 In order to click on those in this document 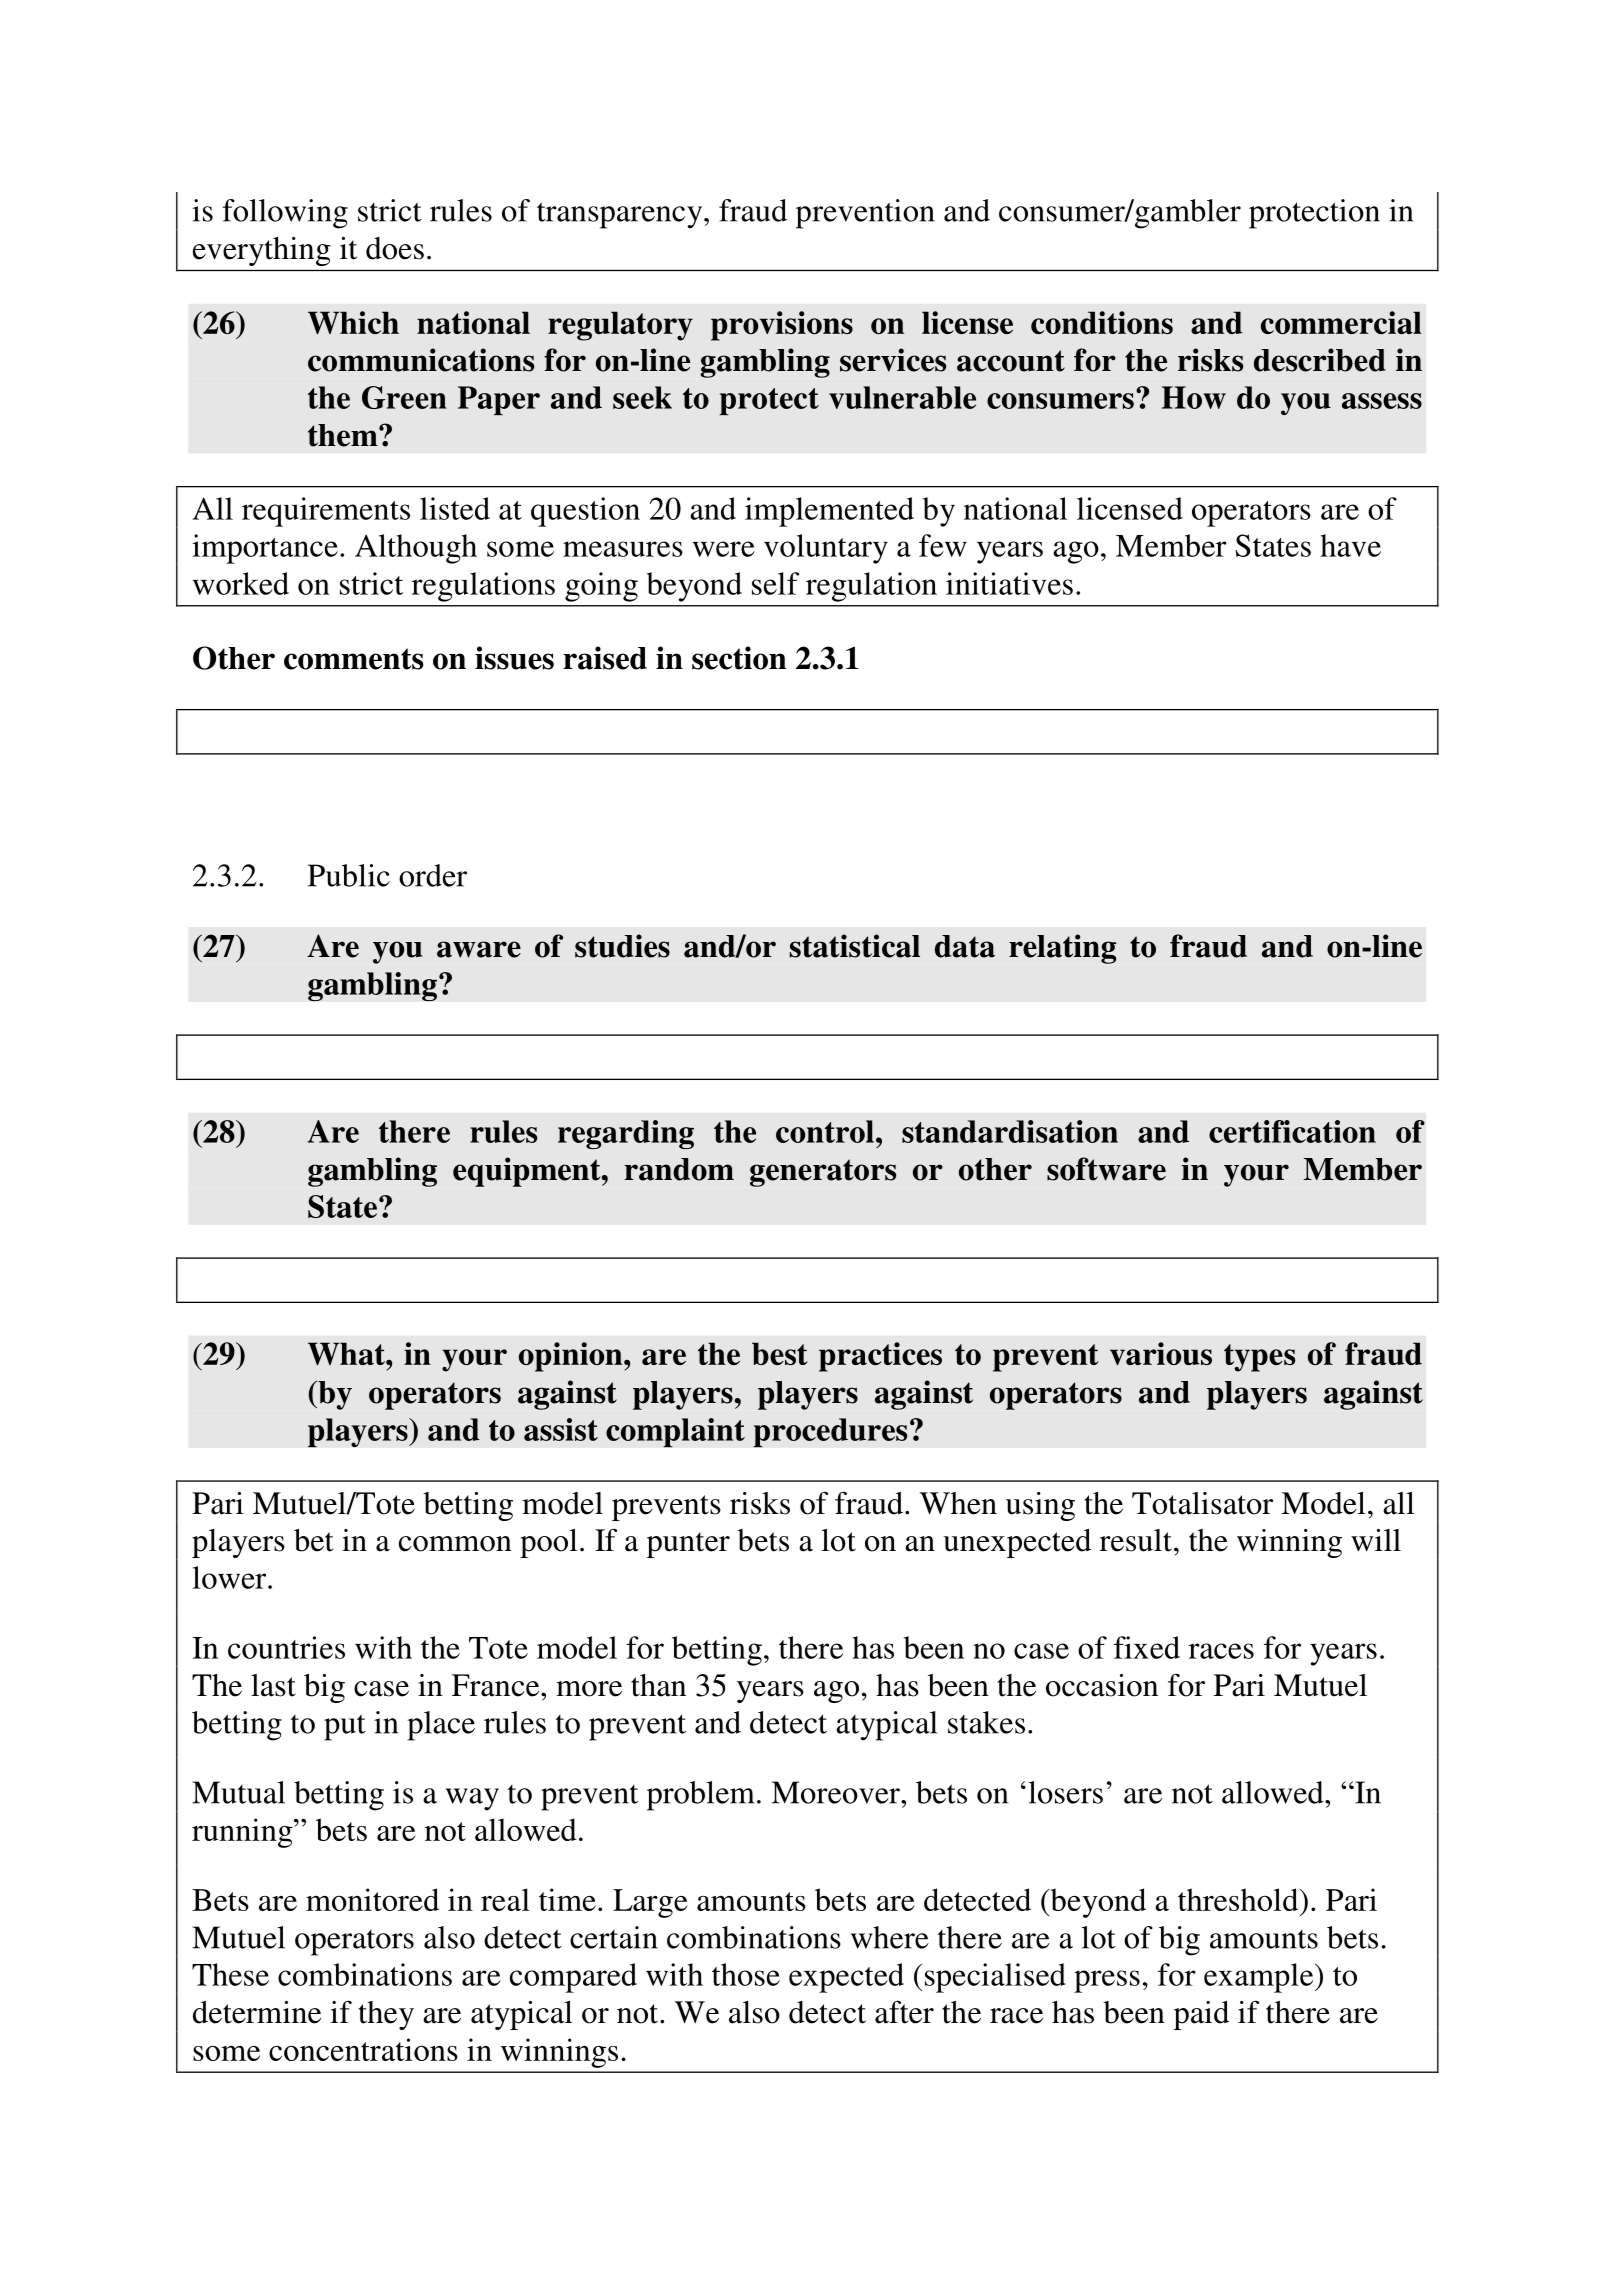, I will do `click(746, 1974)`.
